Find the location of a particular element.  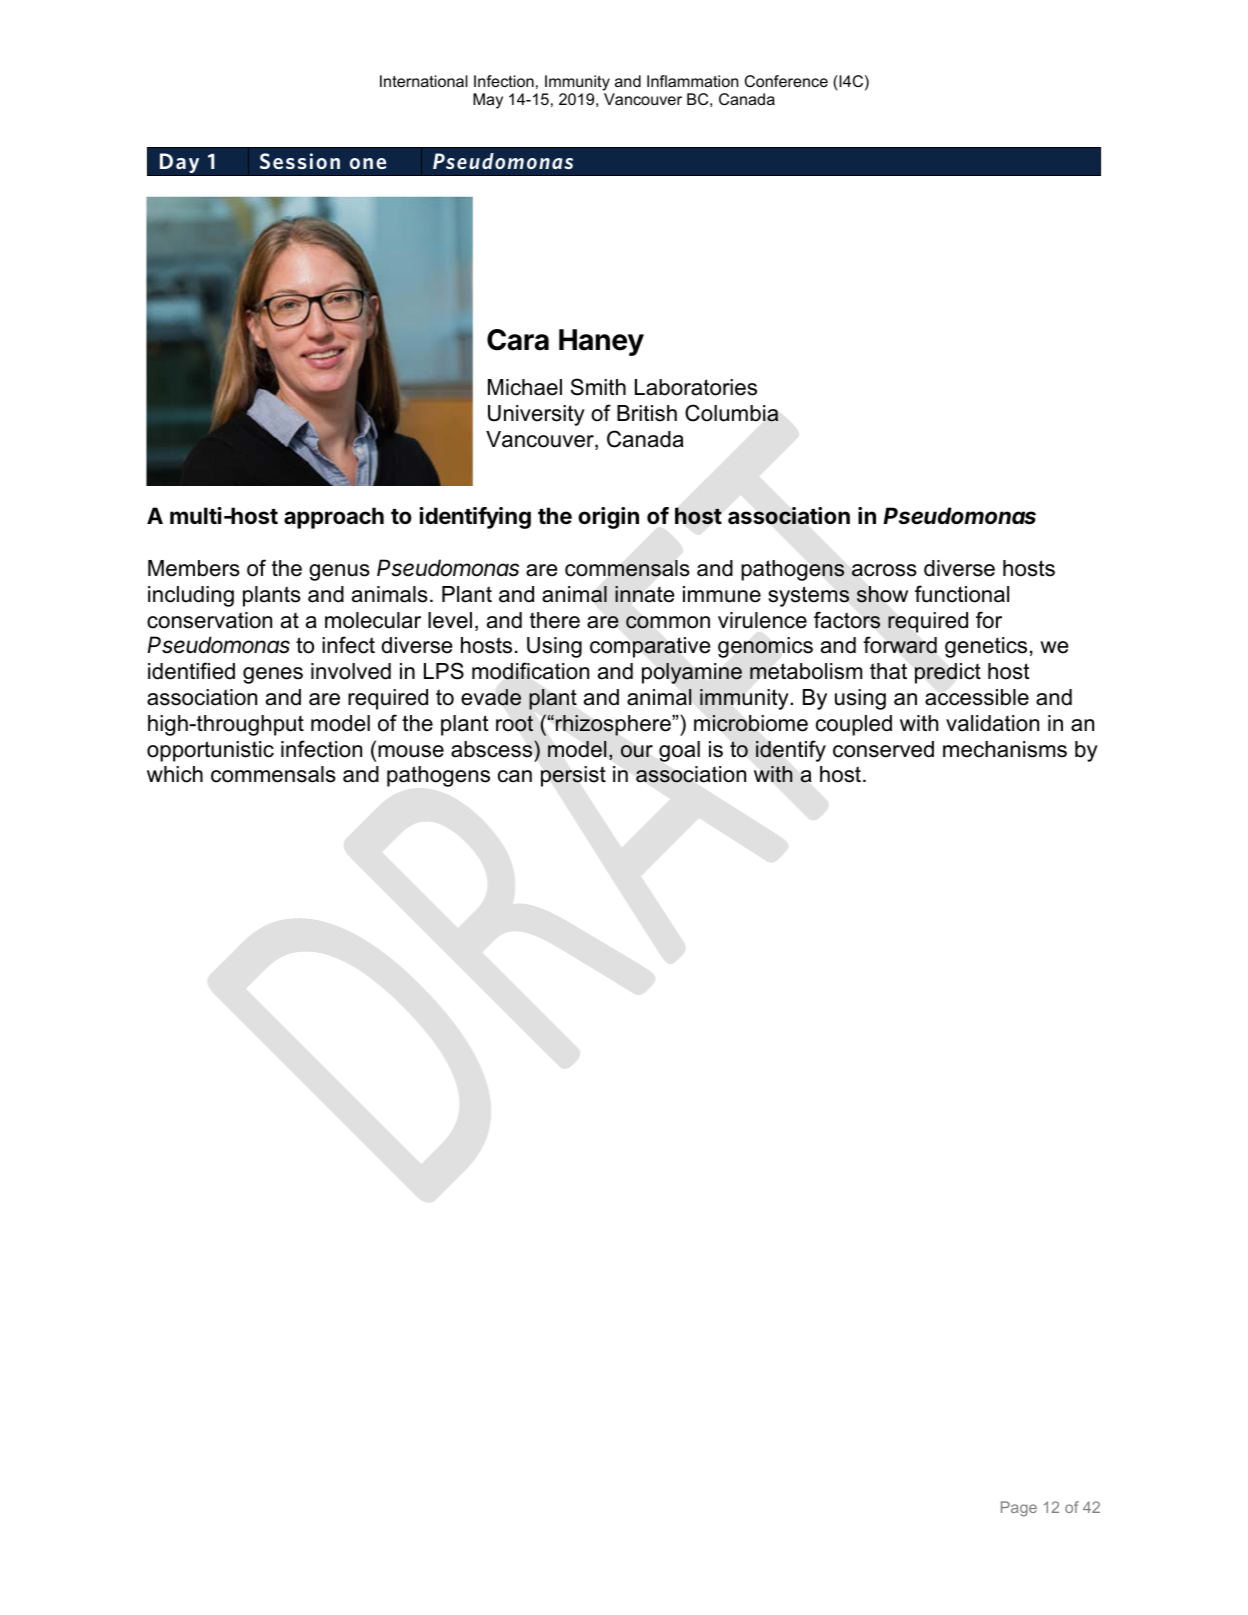

mechanisms is located at coordinates (1005, 749).
